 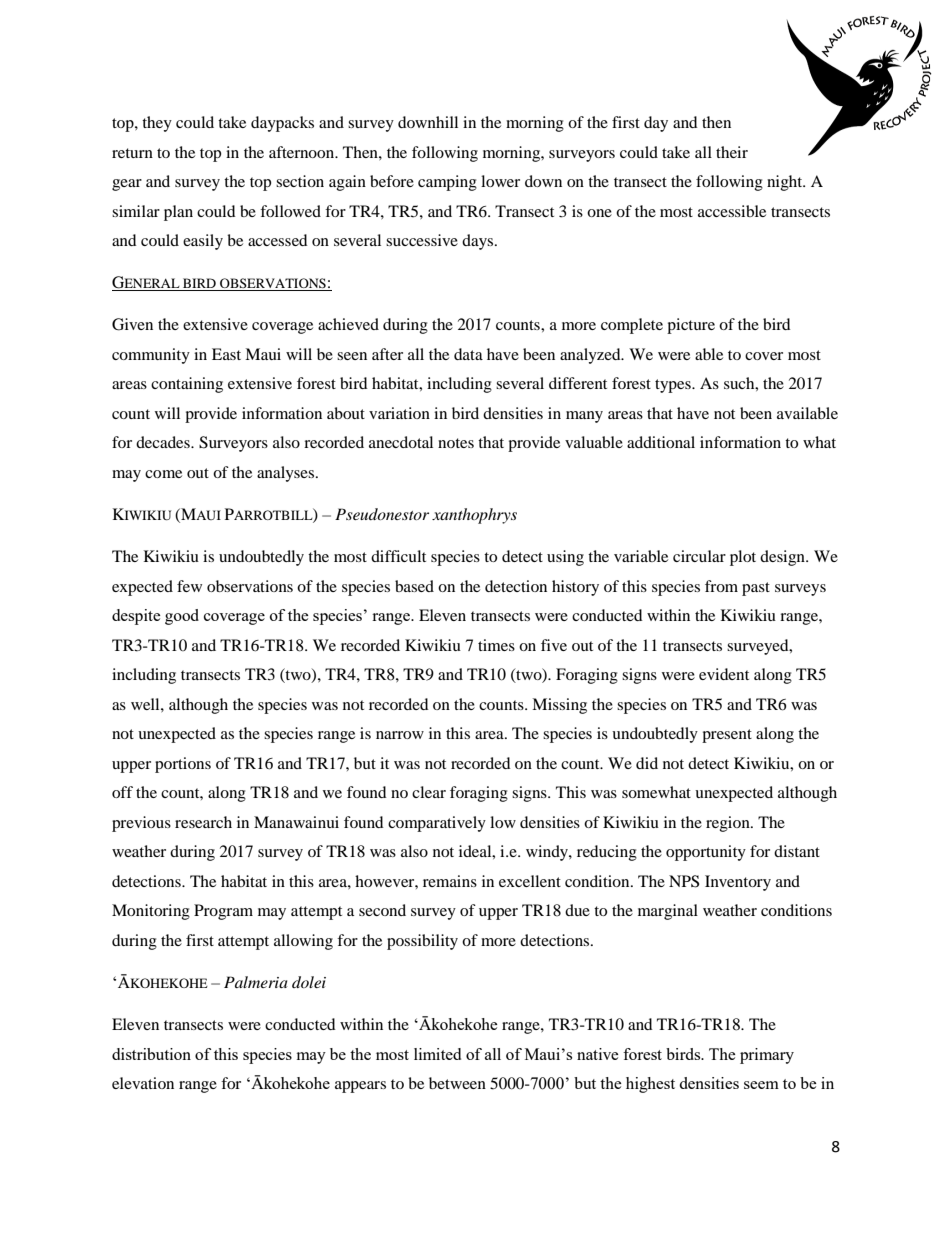 What do you see at coordinates (151, 1054) in the screenshot?
I see `distribution` at bounding box center [151, 1054].
